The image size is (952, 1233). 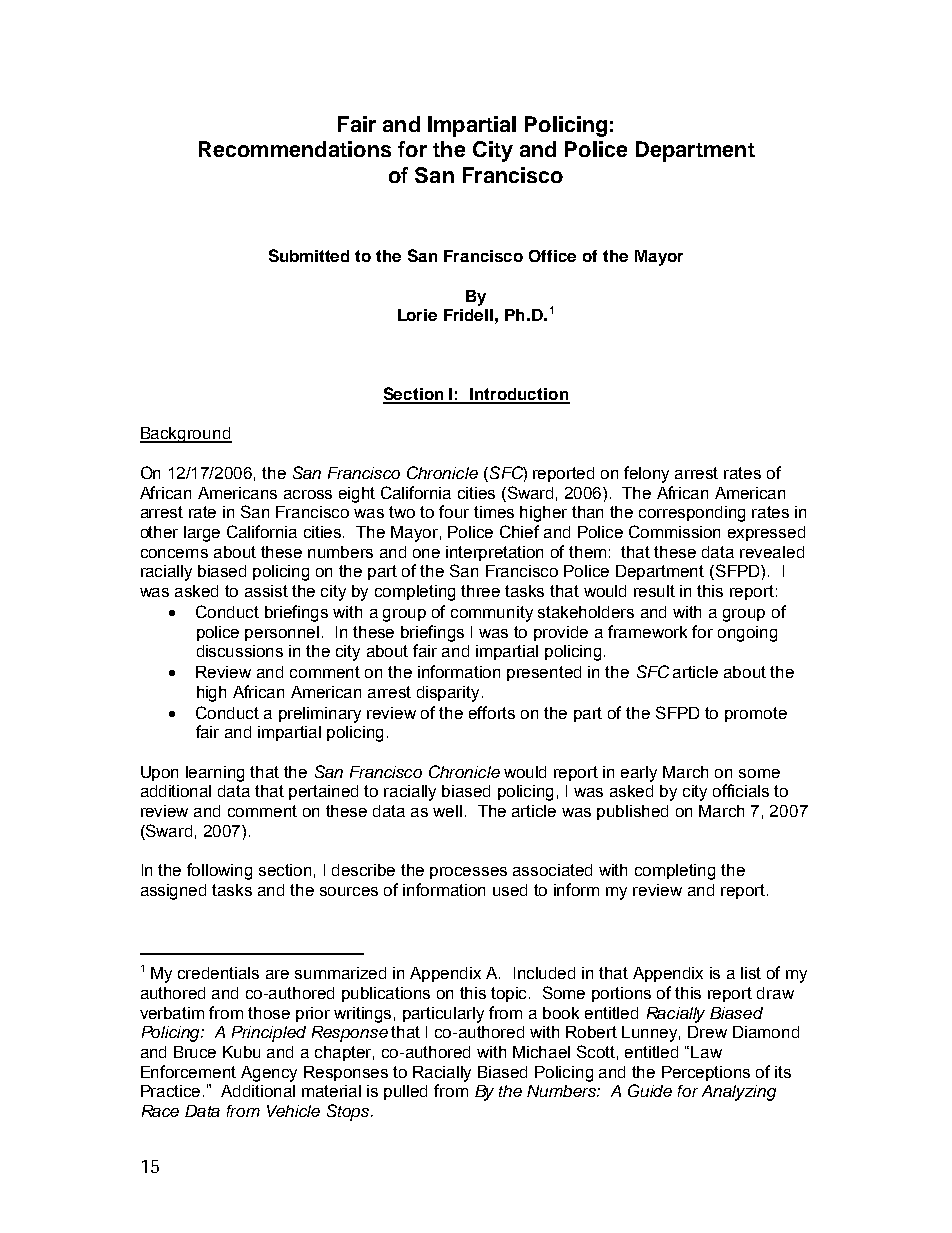 What do you see at coordinates (552, 256) in the screenshot?
I see `Office` at bounding box center [552, 256].
